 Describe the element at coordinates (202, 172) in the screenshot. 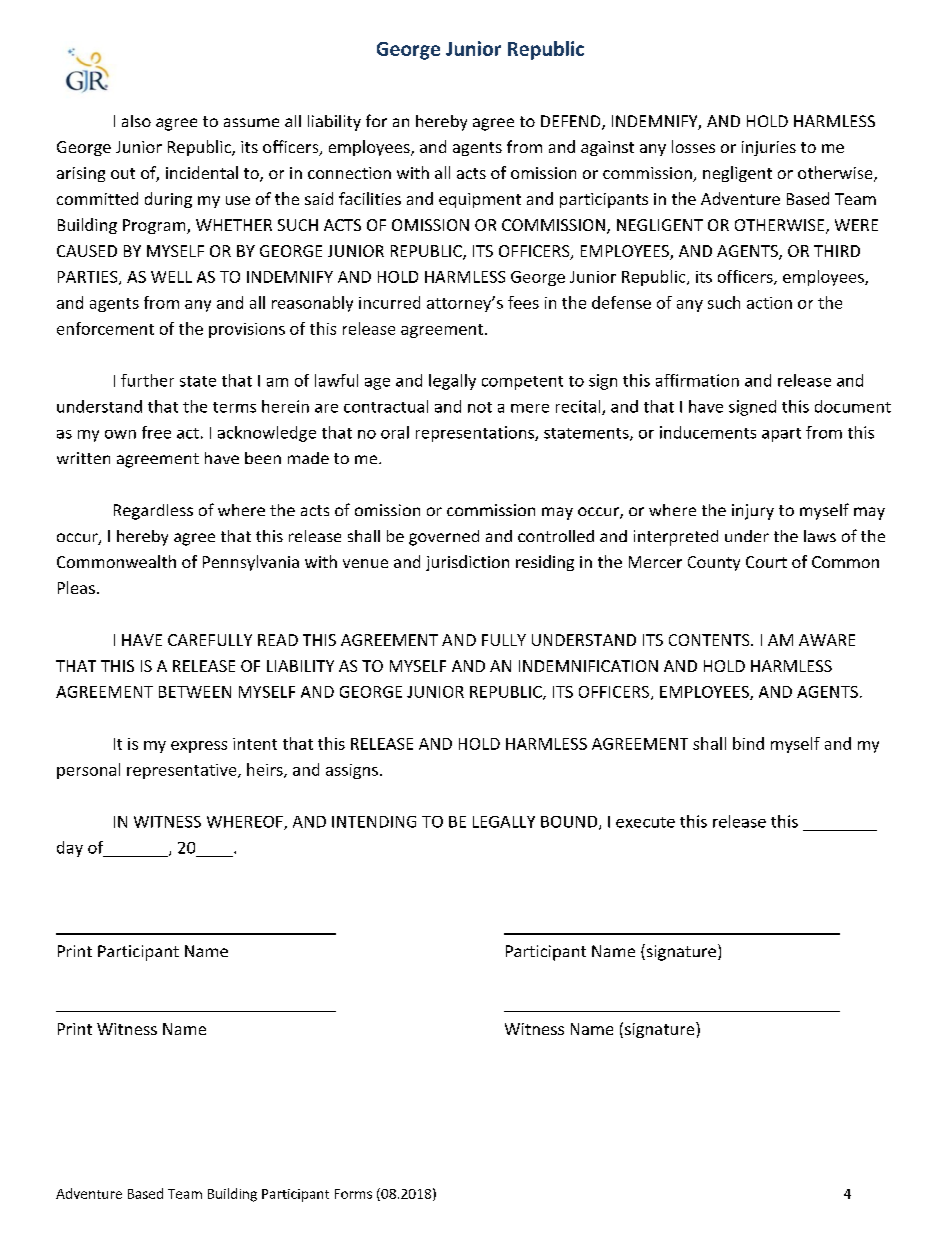

I see `incidental` at that location.
